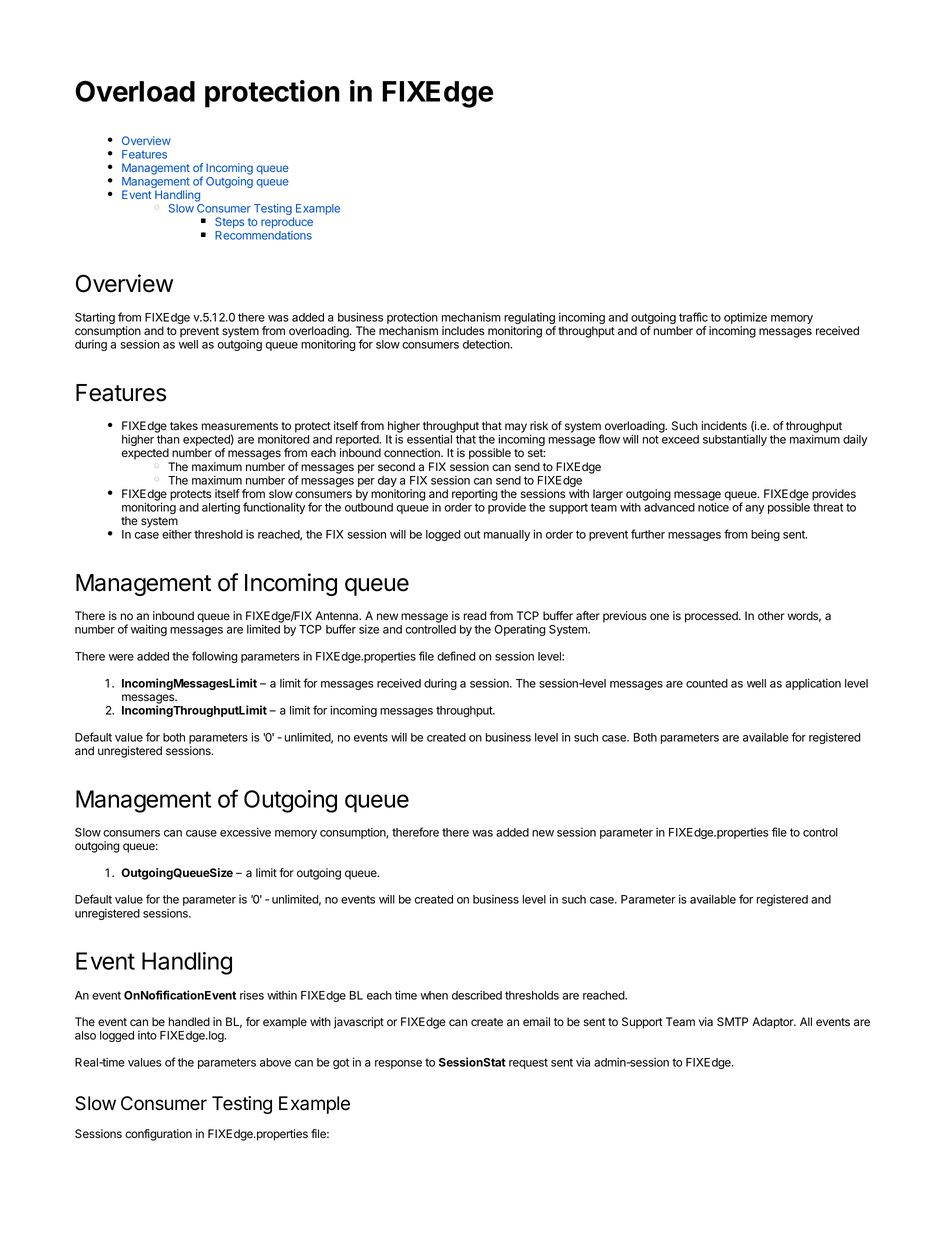 This screenshot has width=952, height=1233. Describe the element at coordinates (229, 223) in the screenshot. I see `Steps` at that location.
